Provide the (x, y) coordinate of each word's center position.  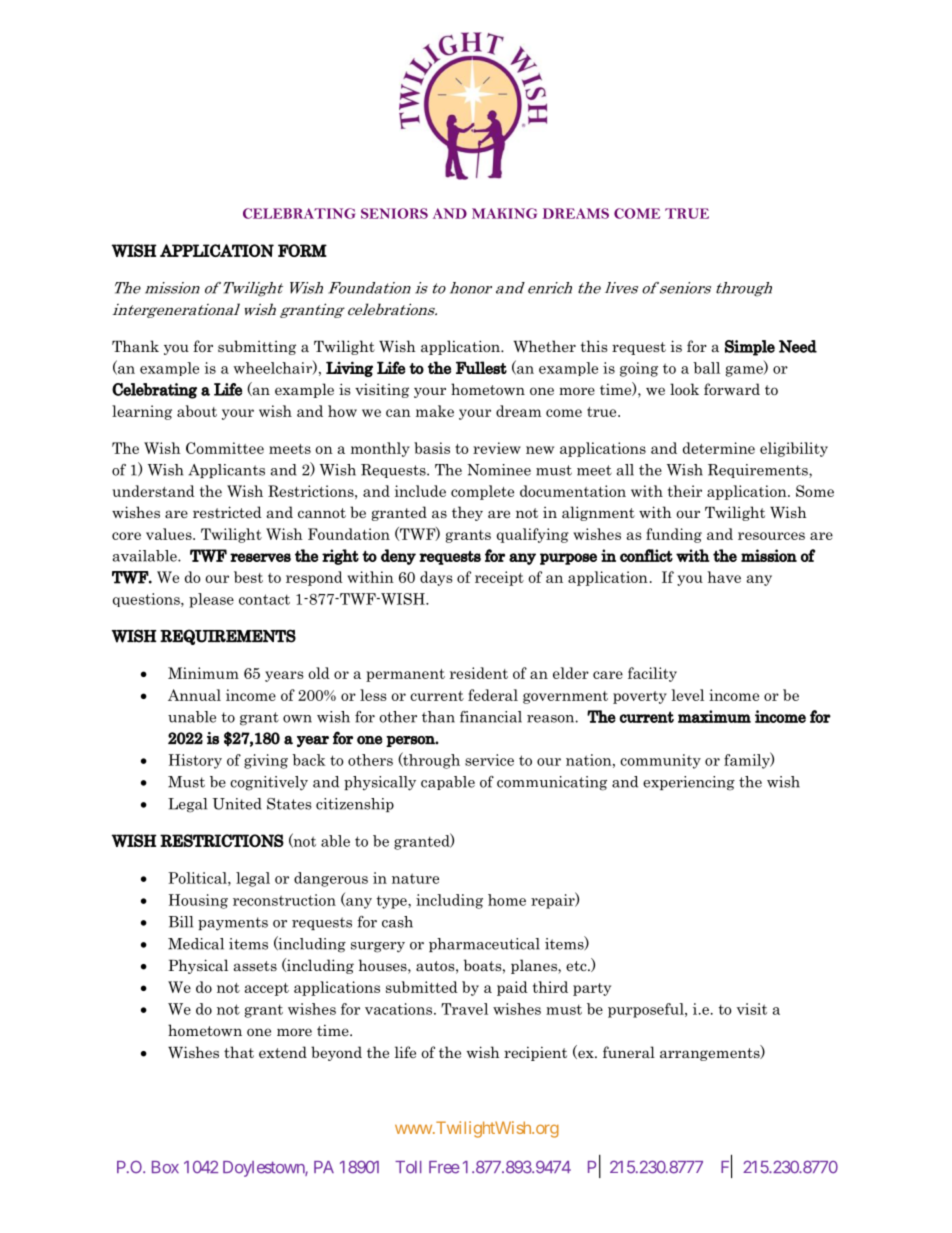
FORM (302, 250)
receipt (499, 578)
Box (165, 1167)
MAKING (504, 213)
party (592, 989)
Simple (750, 348)
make (435, 411)
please (211, 600)
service (489, 760)
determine (719, 448)
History (195, 761)
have (724, 577)
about (197, 411)
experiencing (689, 783)
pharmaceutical (484, 945)
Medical (196, 944)
